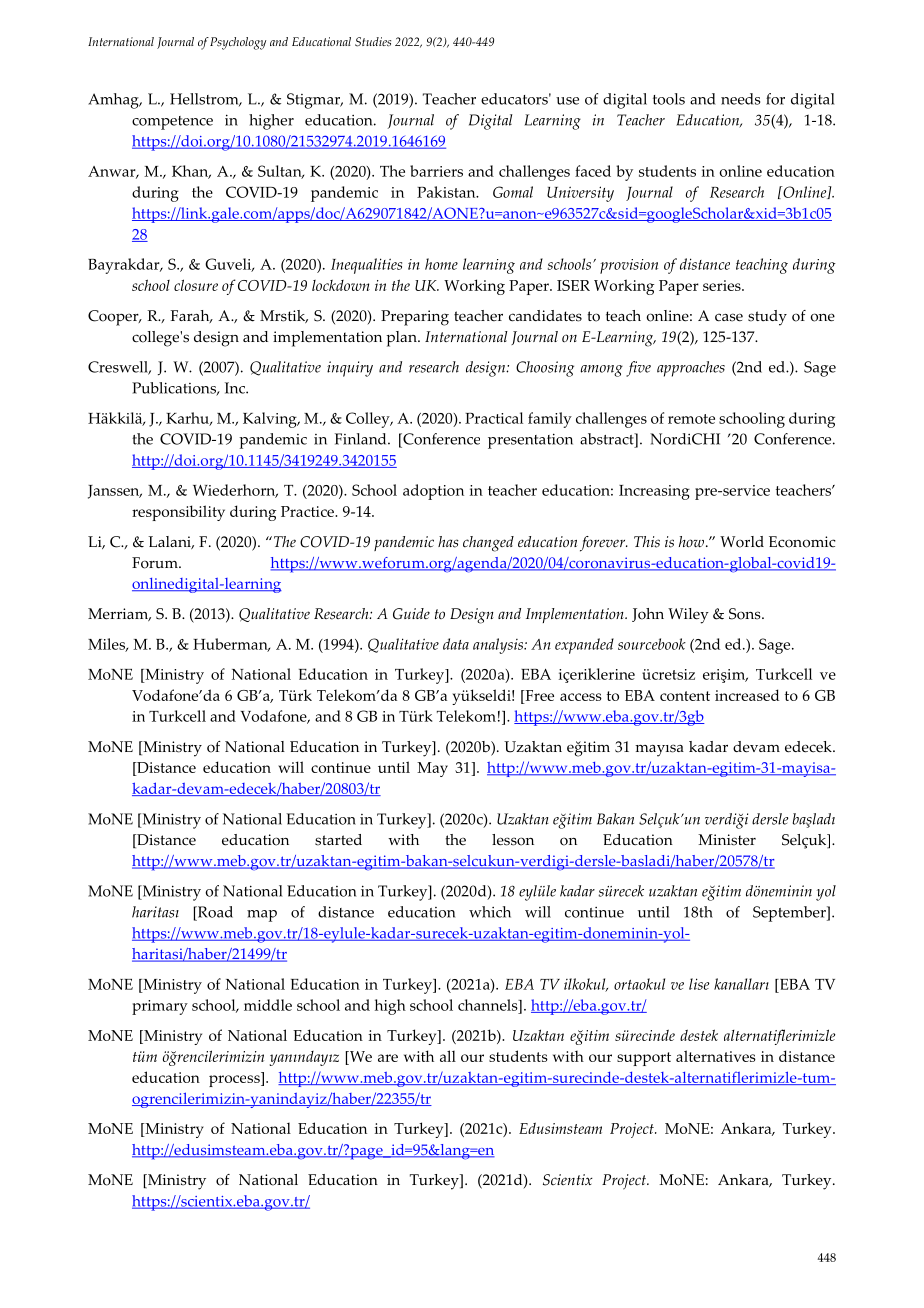 This screenshot has width=924, height=1308. Describe the element at coordinates (691, 419) in the screenshot. I see `remote` at that location.
